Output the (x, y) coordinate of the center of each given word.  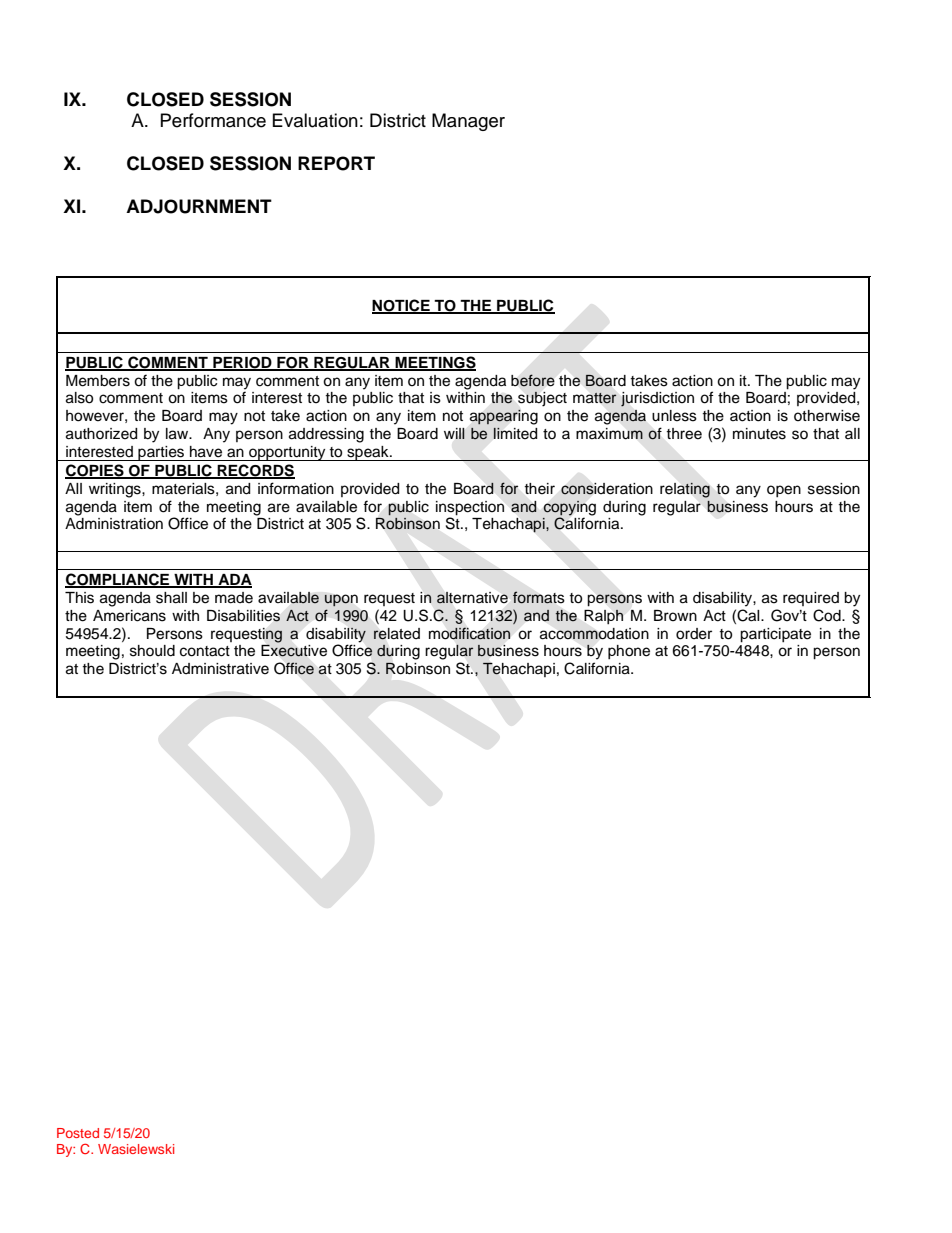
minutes (759, 434)
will (454, 433)
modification (469, 633)
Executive (294, 650)
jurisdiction (657, 399)
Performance (213, 120)
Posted (78, 1133)
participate (775, 635)
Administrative (220, 669)
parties (161, 453)
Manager (468, 122)
